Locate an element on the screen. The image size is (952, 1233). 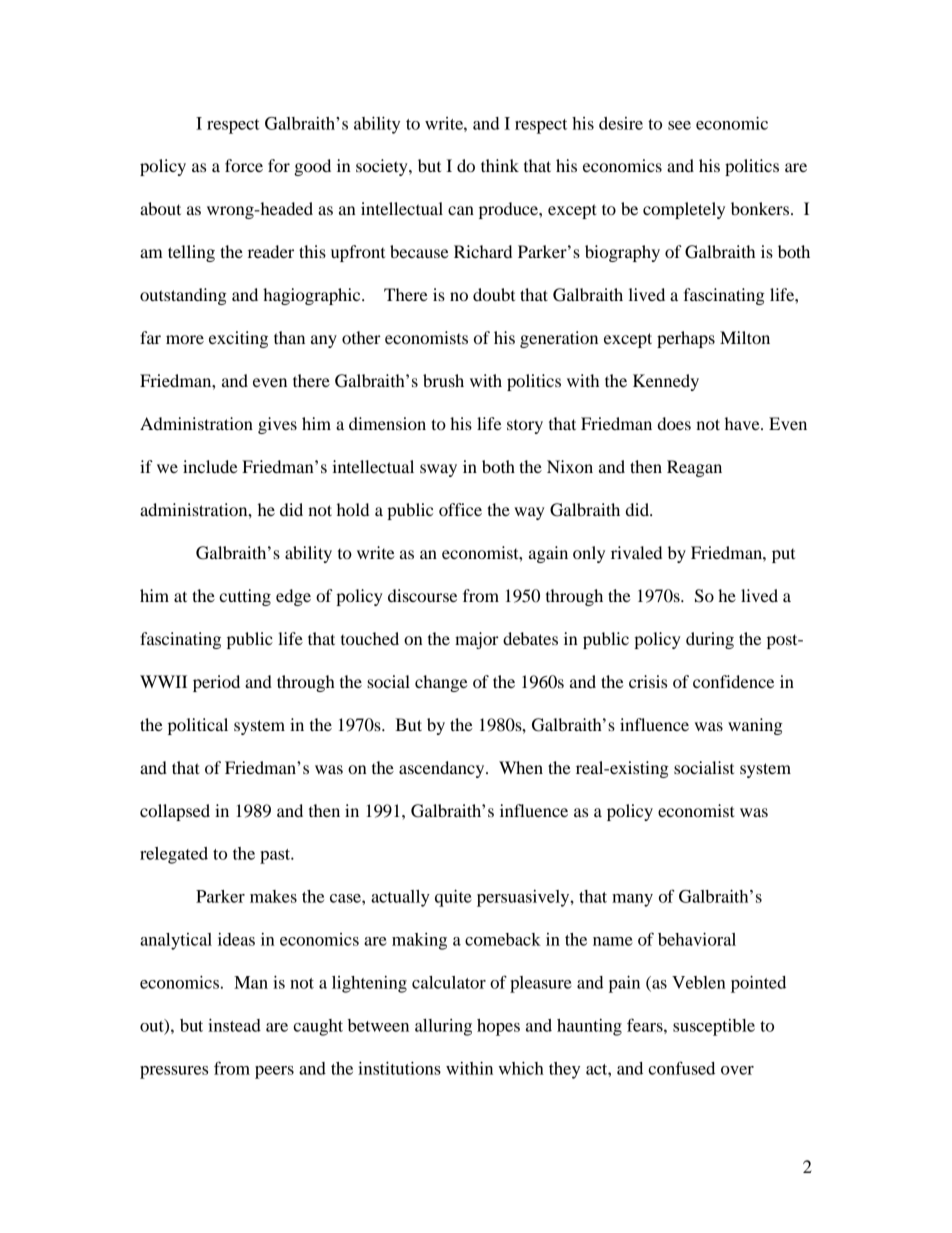
cutting is located at coordinates (245, 597).
